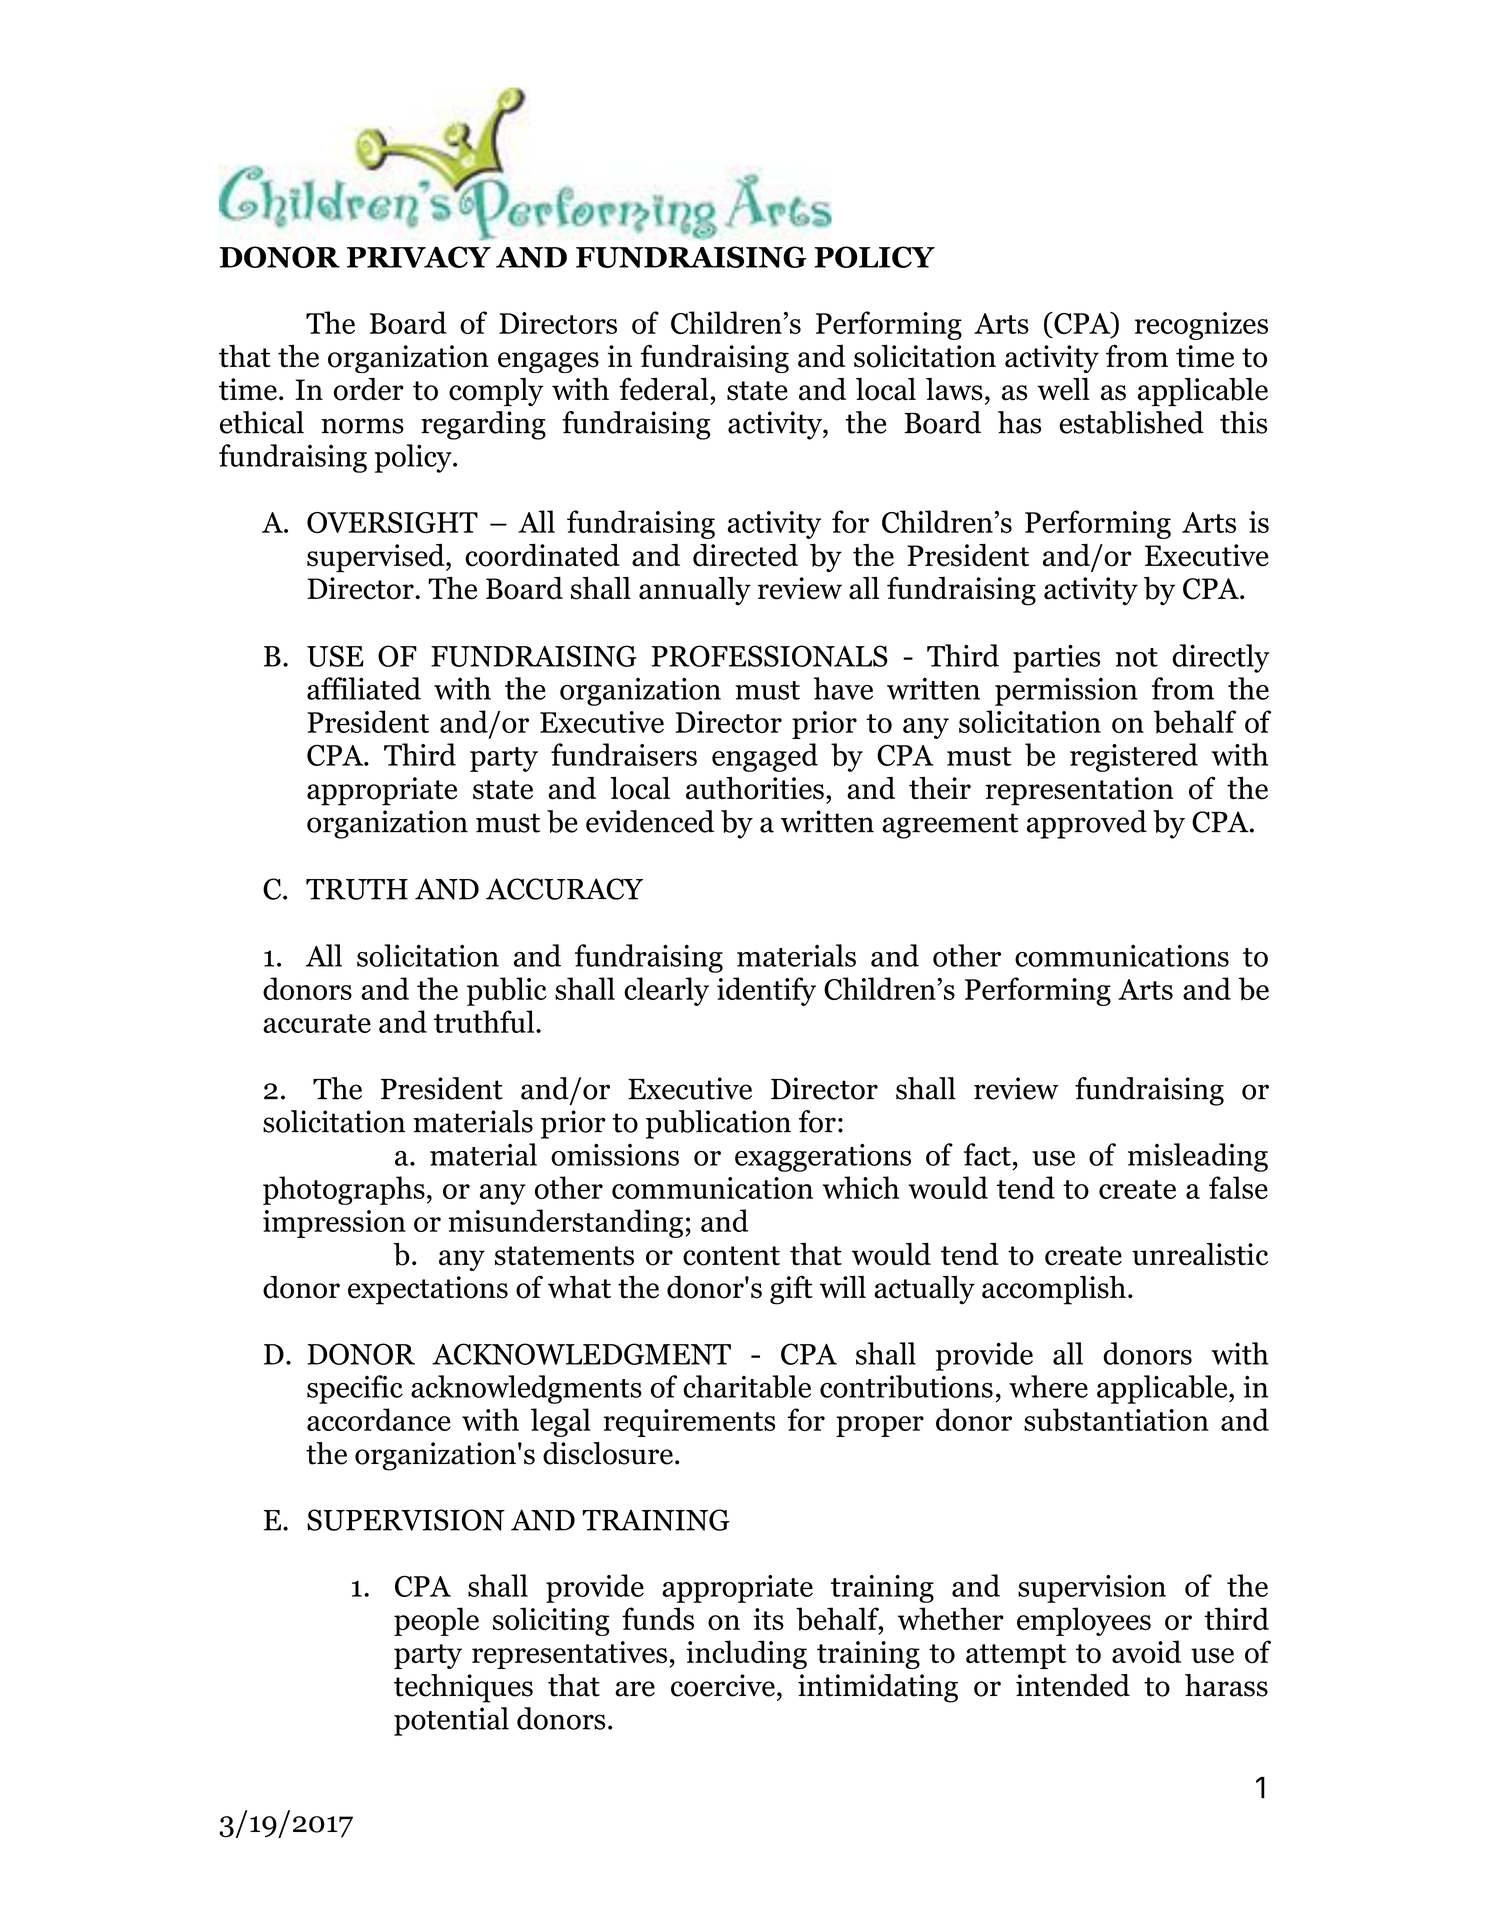 The height and width of the screenshot is (1926, 1488). I want to click on accurate, so click(317, 1023).
